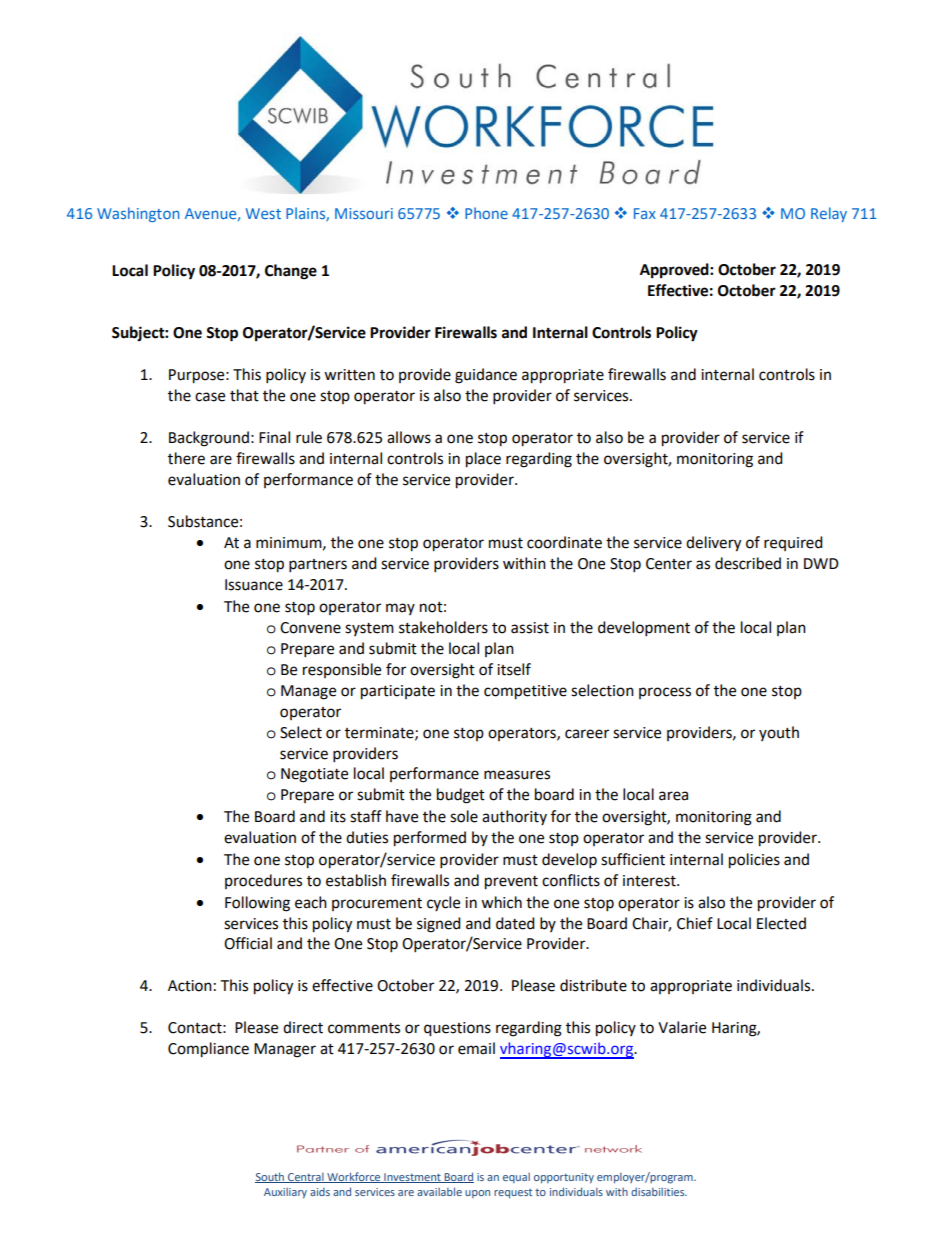 Image resolution: width=952 pixels, height=1233 pixels. I want to click on youth, so click(779, 733).
